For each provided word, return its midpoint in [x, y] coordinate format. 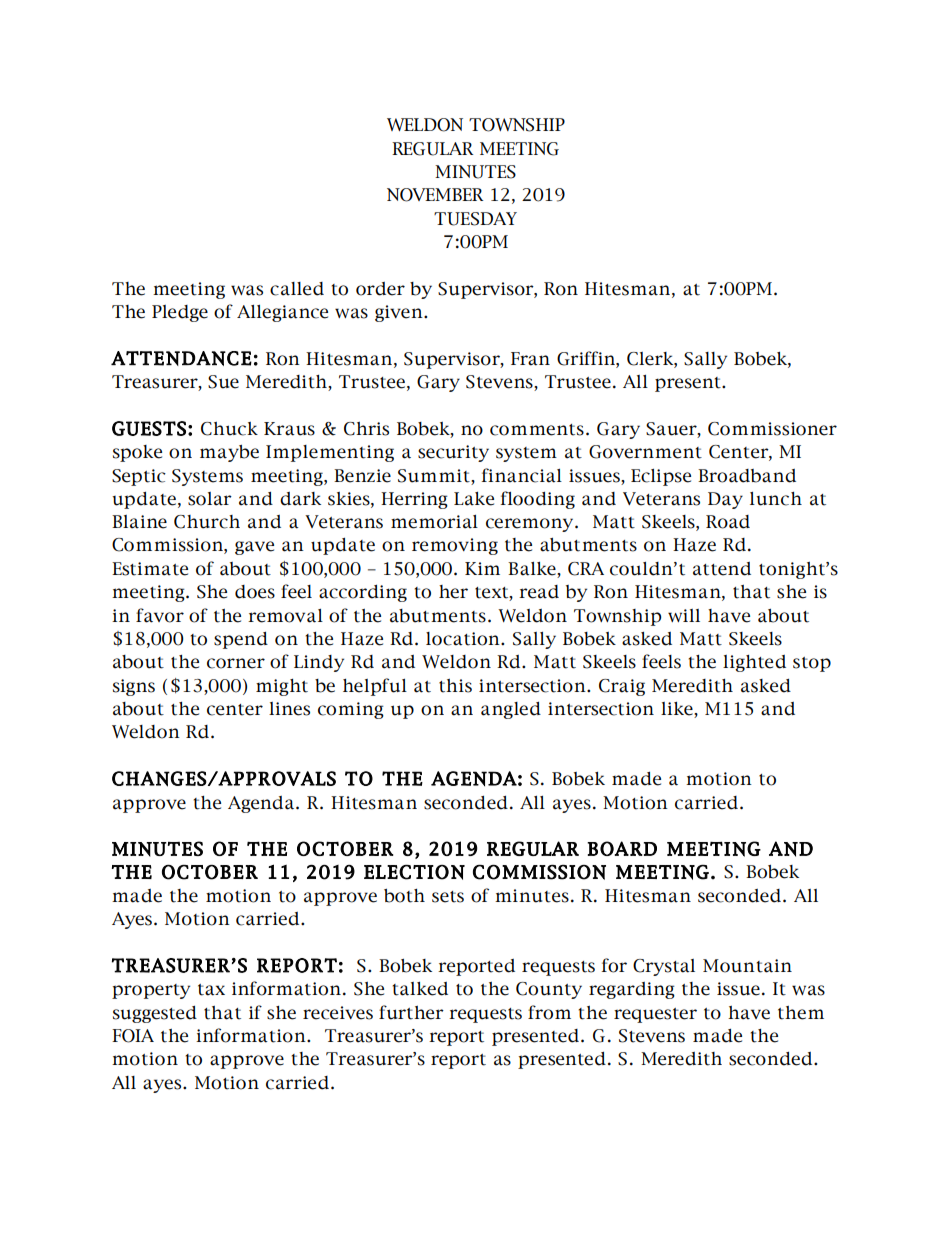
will [684, 615]
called [297, 289]
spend [241, 640]
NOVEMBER [435, 195]
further [411, 1012]
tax [211, 990]
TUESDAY [475, 219]
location [464, 639]
